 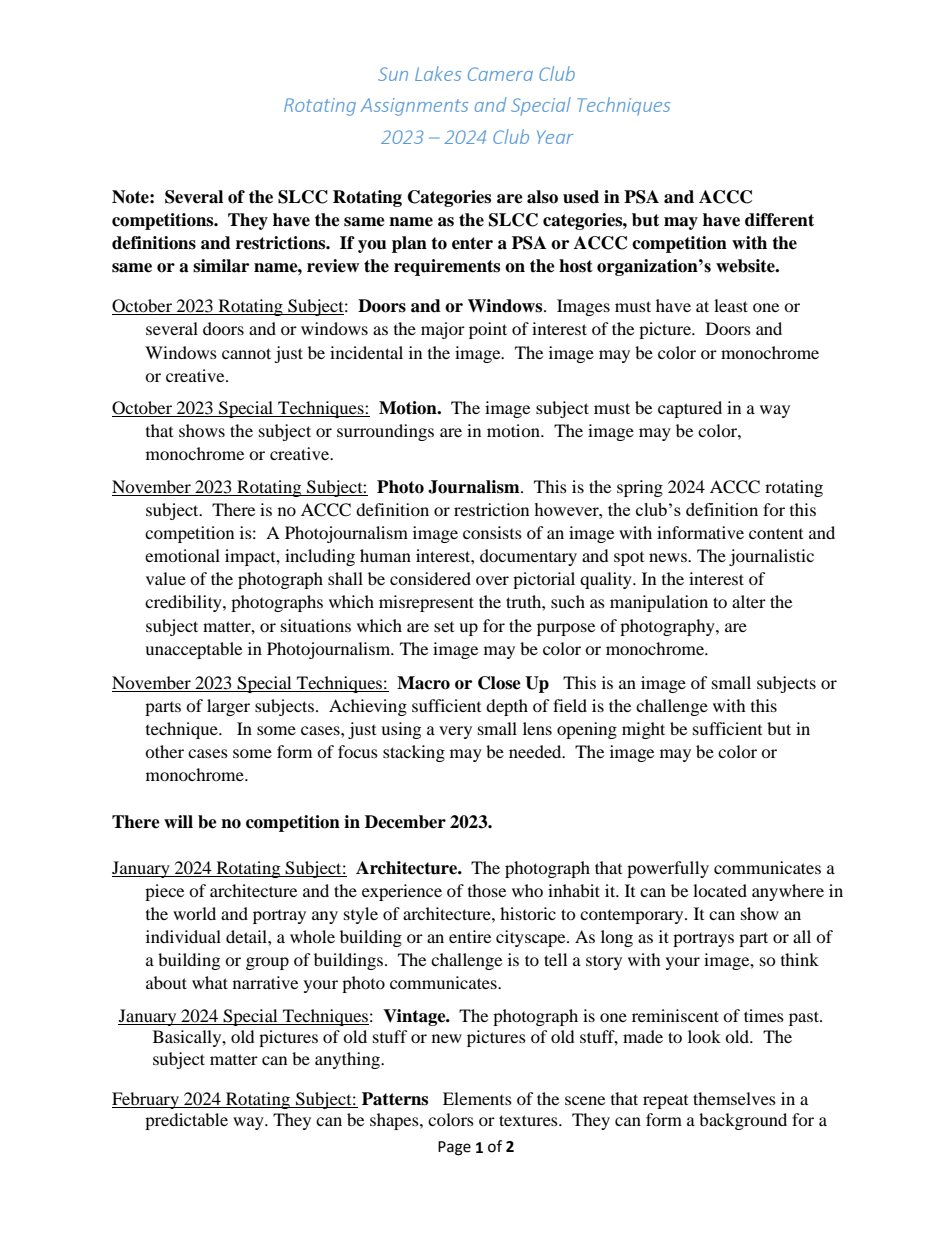 What do you see at coordinates (186, 1121) in the screenshot?
I see `predictable` at bounding box center [186, 1121].
